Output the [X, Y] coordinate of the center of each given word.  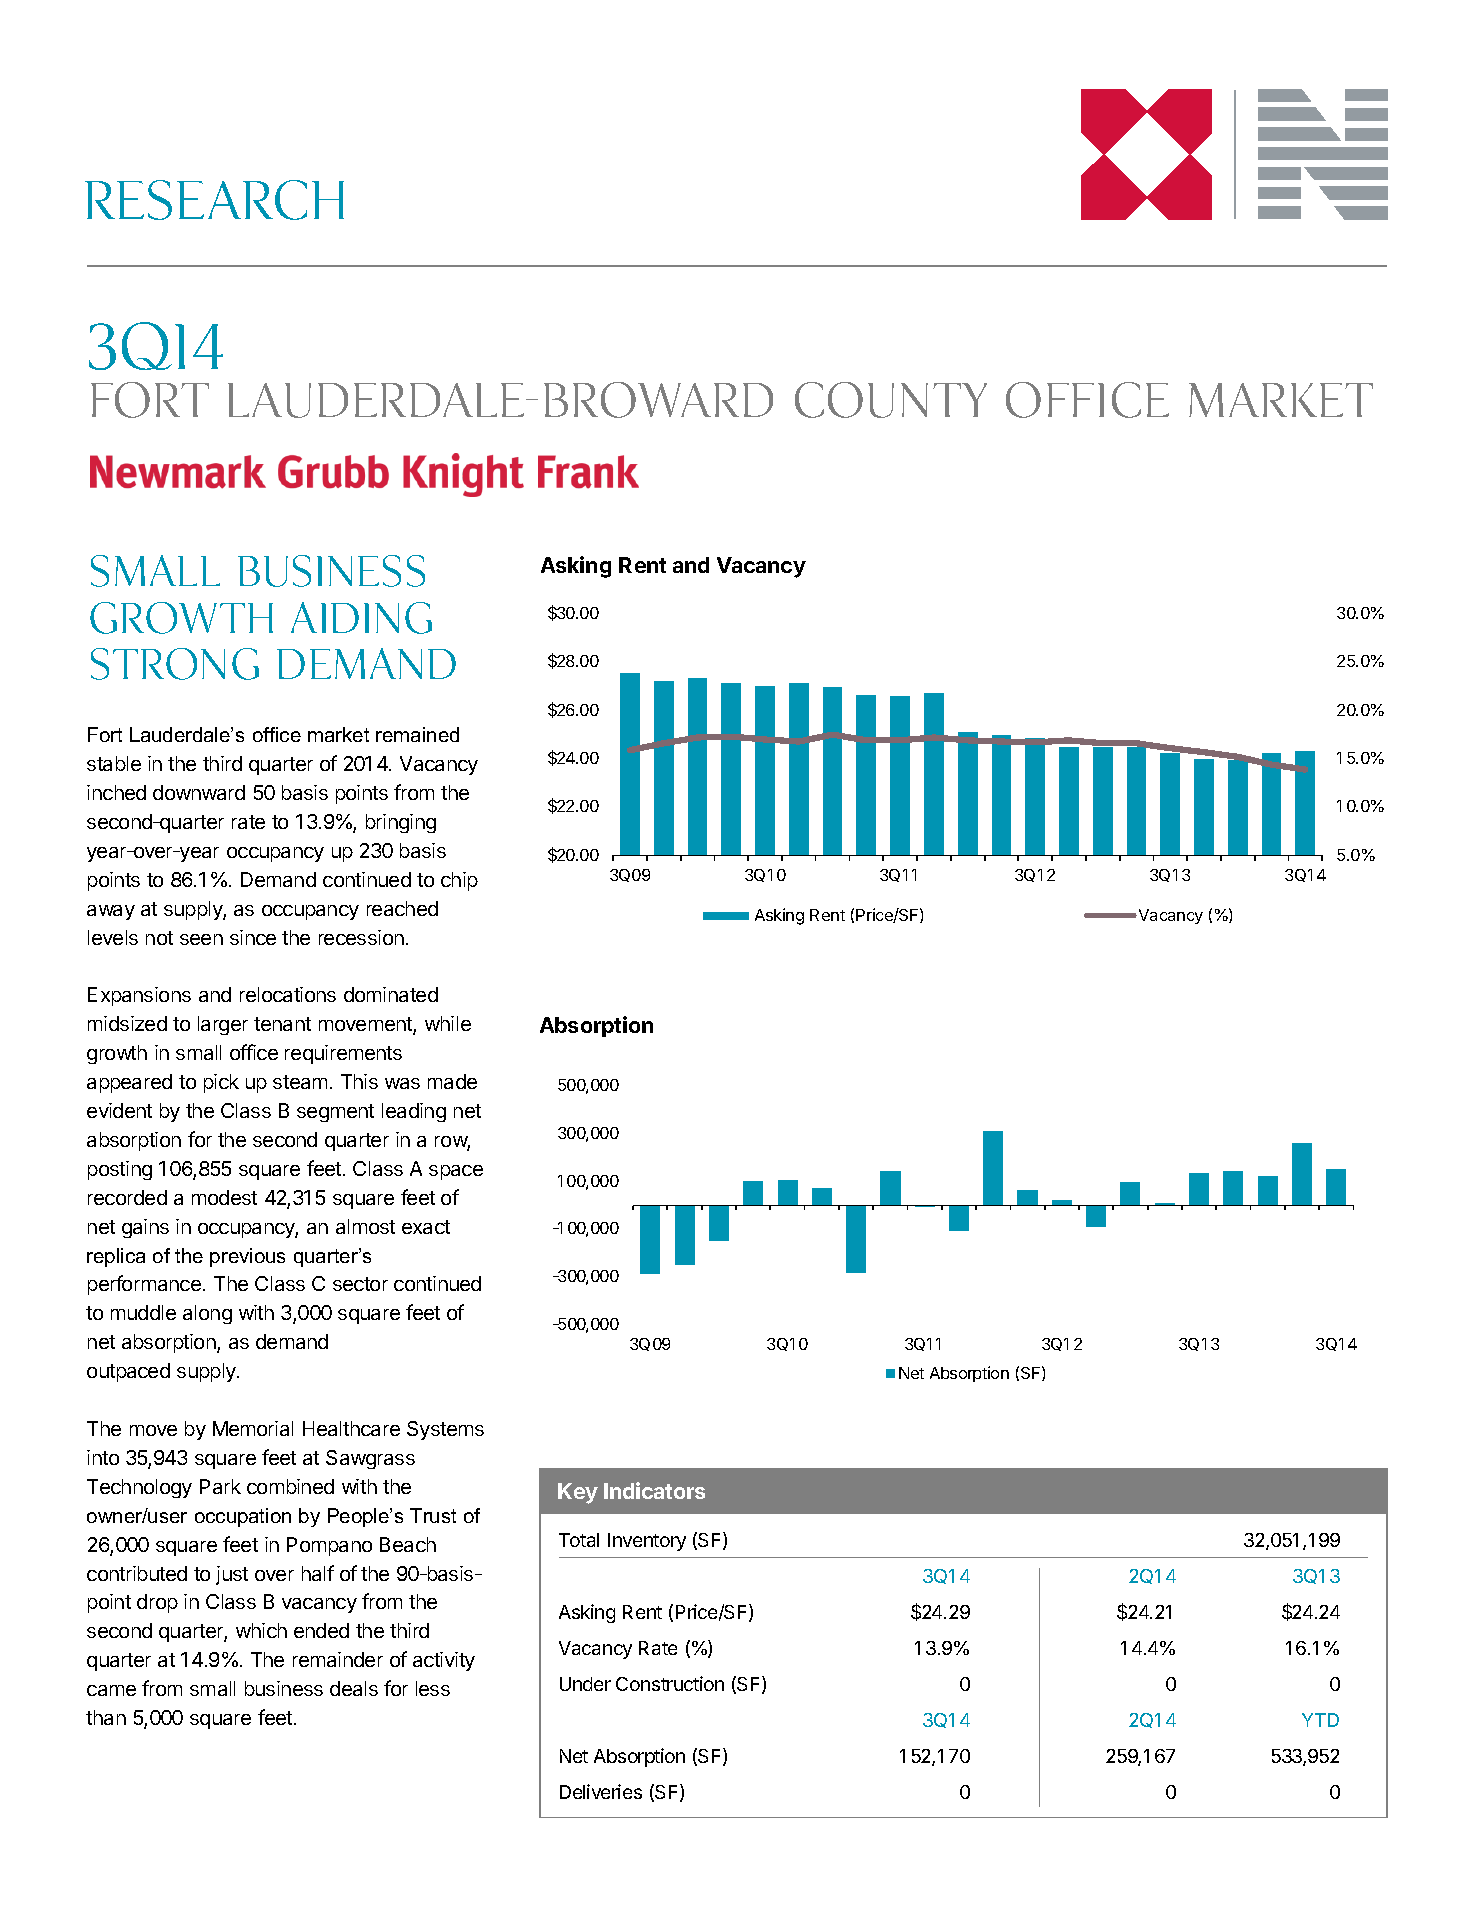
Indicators [654, 1490]
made [452, 1081]
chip [459, 881]
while [448, 1023]
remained [417, 734]
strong [175, 664]
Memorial [253, 1428]
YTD [1320, 1720]
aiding [361, 618]
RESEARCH [214, 200]
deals [354, 1688]
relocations [288, 994]
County [891, 400]
